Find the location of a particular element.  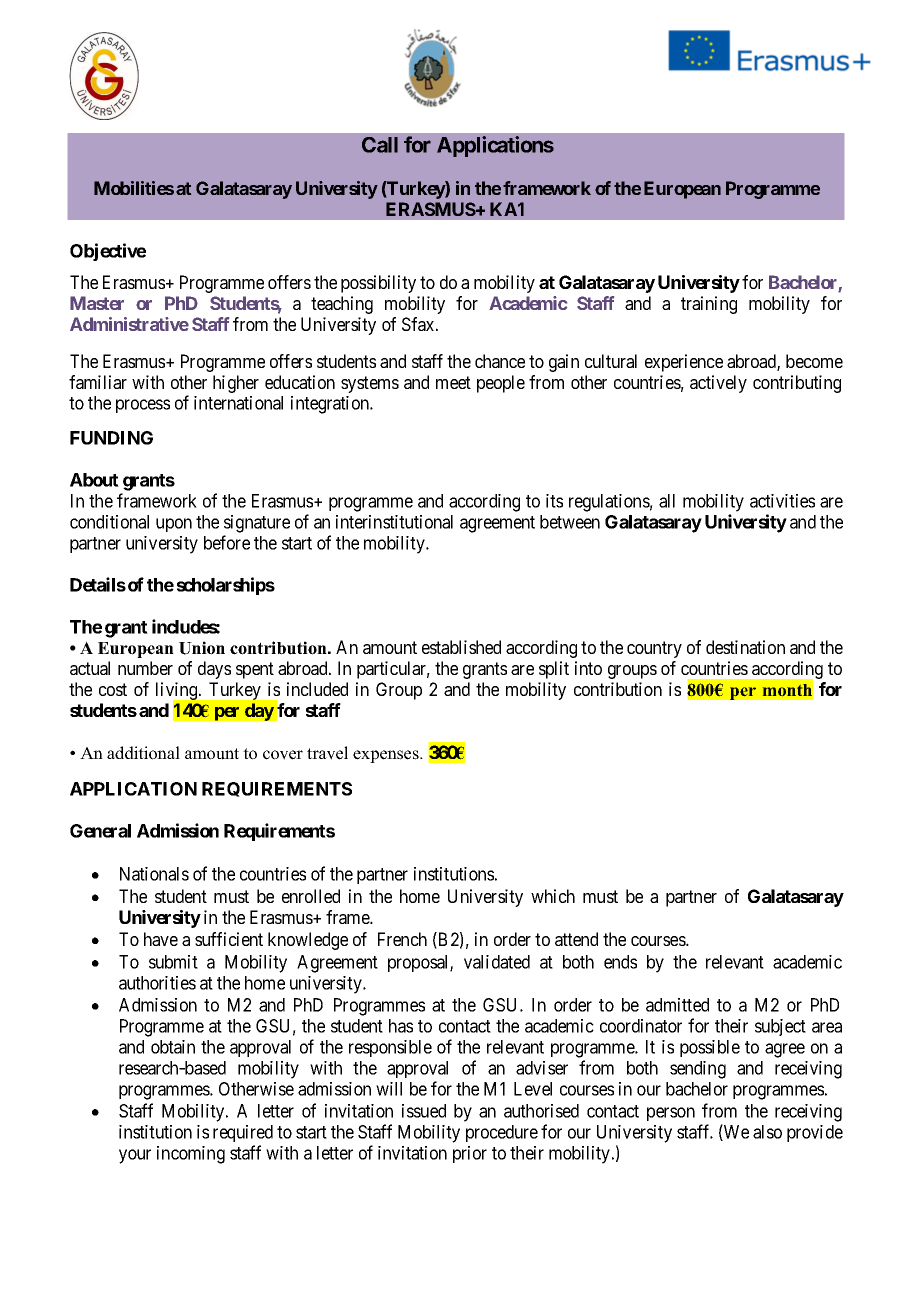

Call is located at coordinates (380, 145).
